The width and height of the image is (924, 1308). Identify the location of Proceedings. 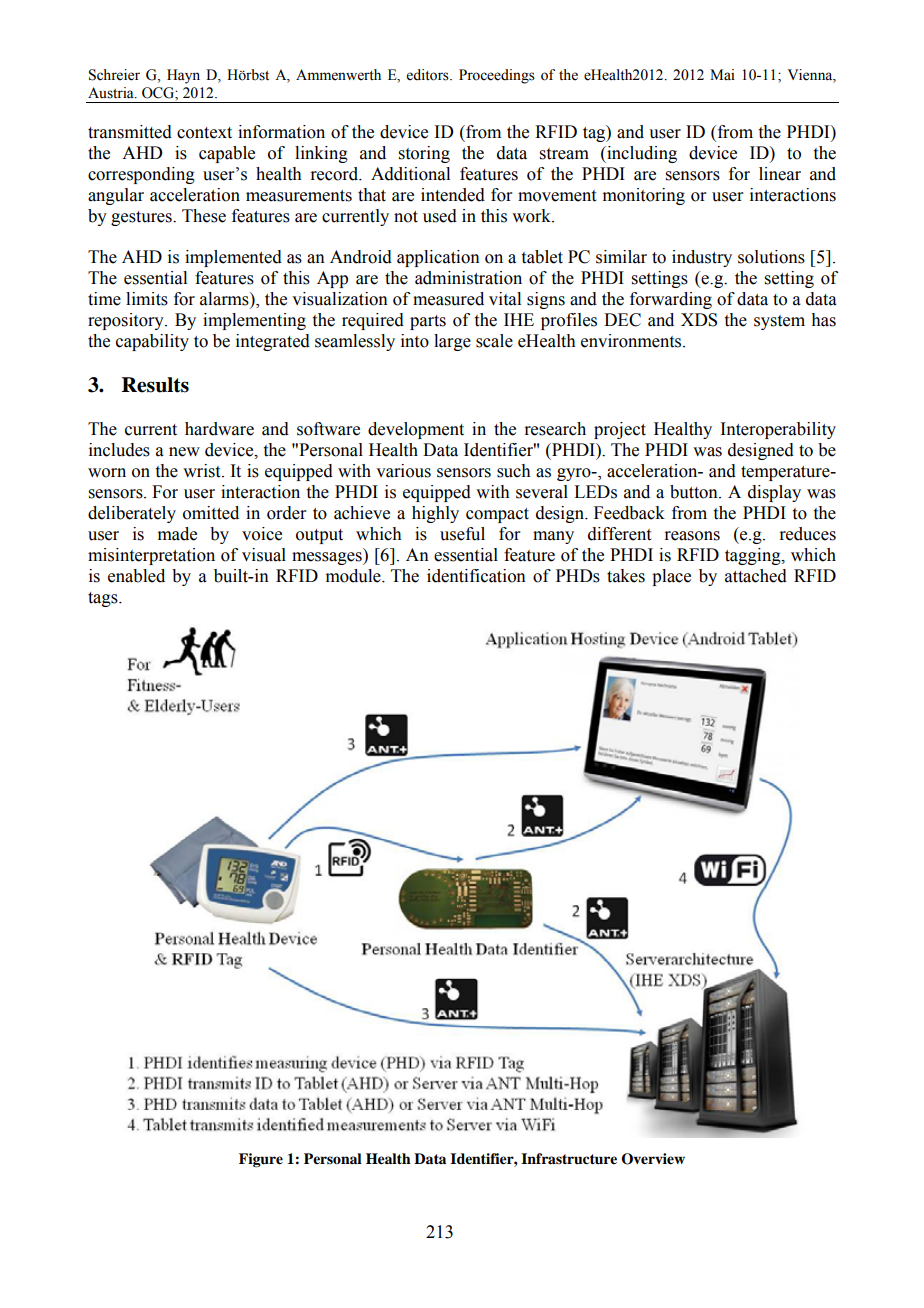
(497, 76).
